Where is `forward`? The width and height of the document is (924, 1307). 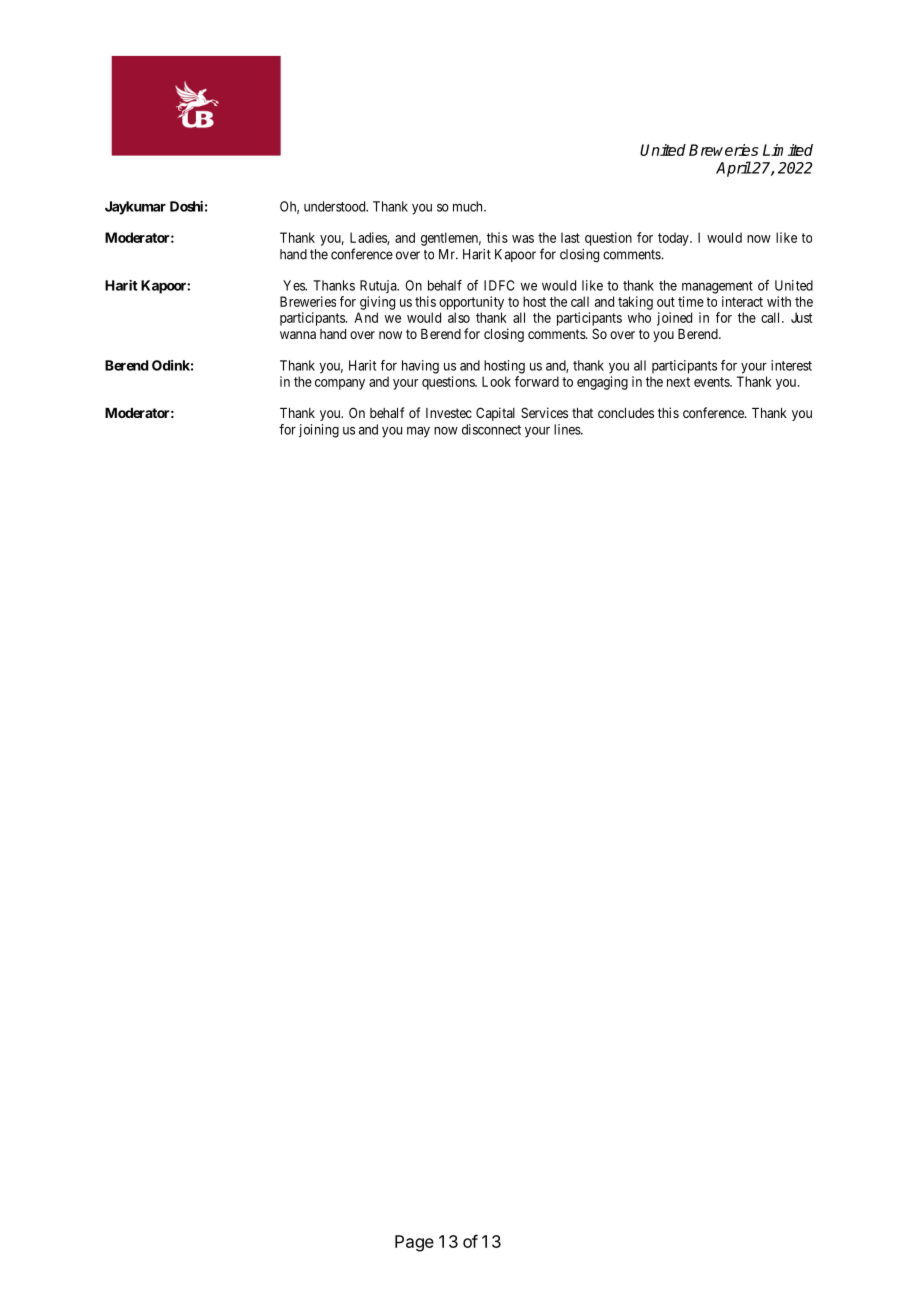 forward is located at coordinates (537, 381).
